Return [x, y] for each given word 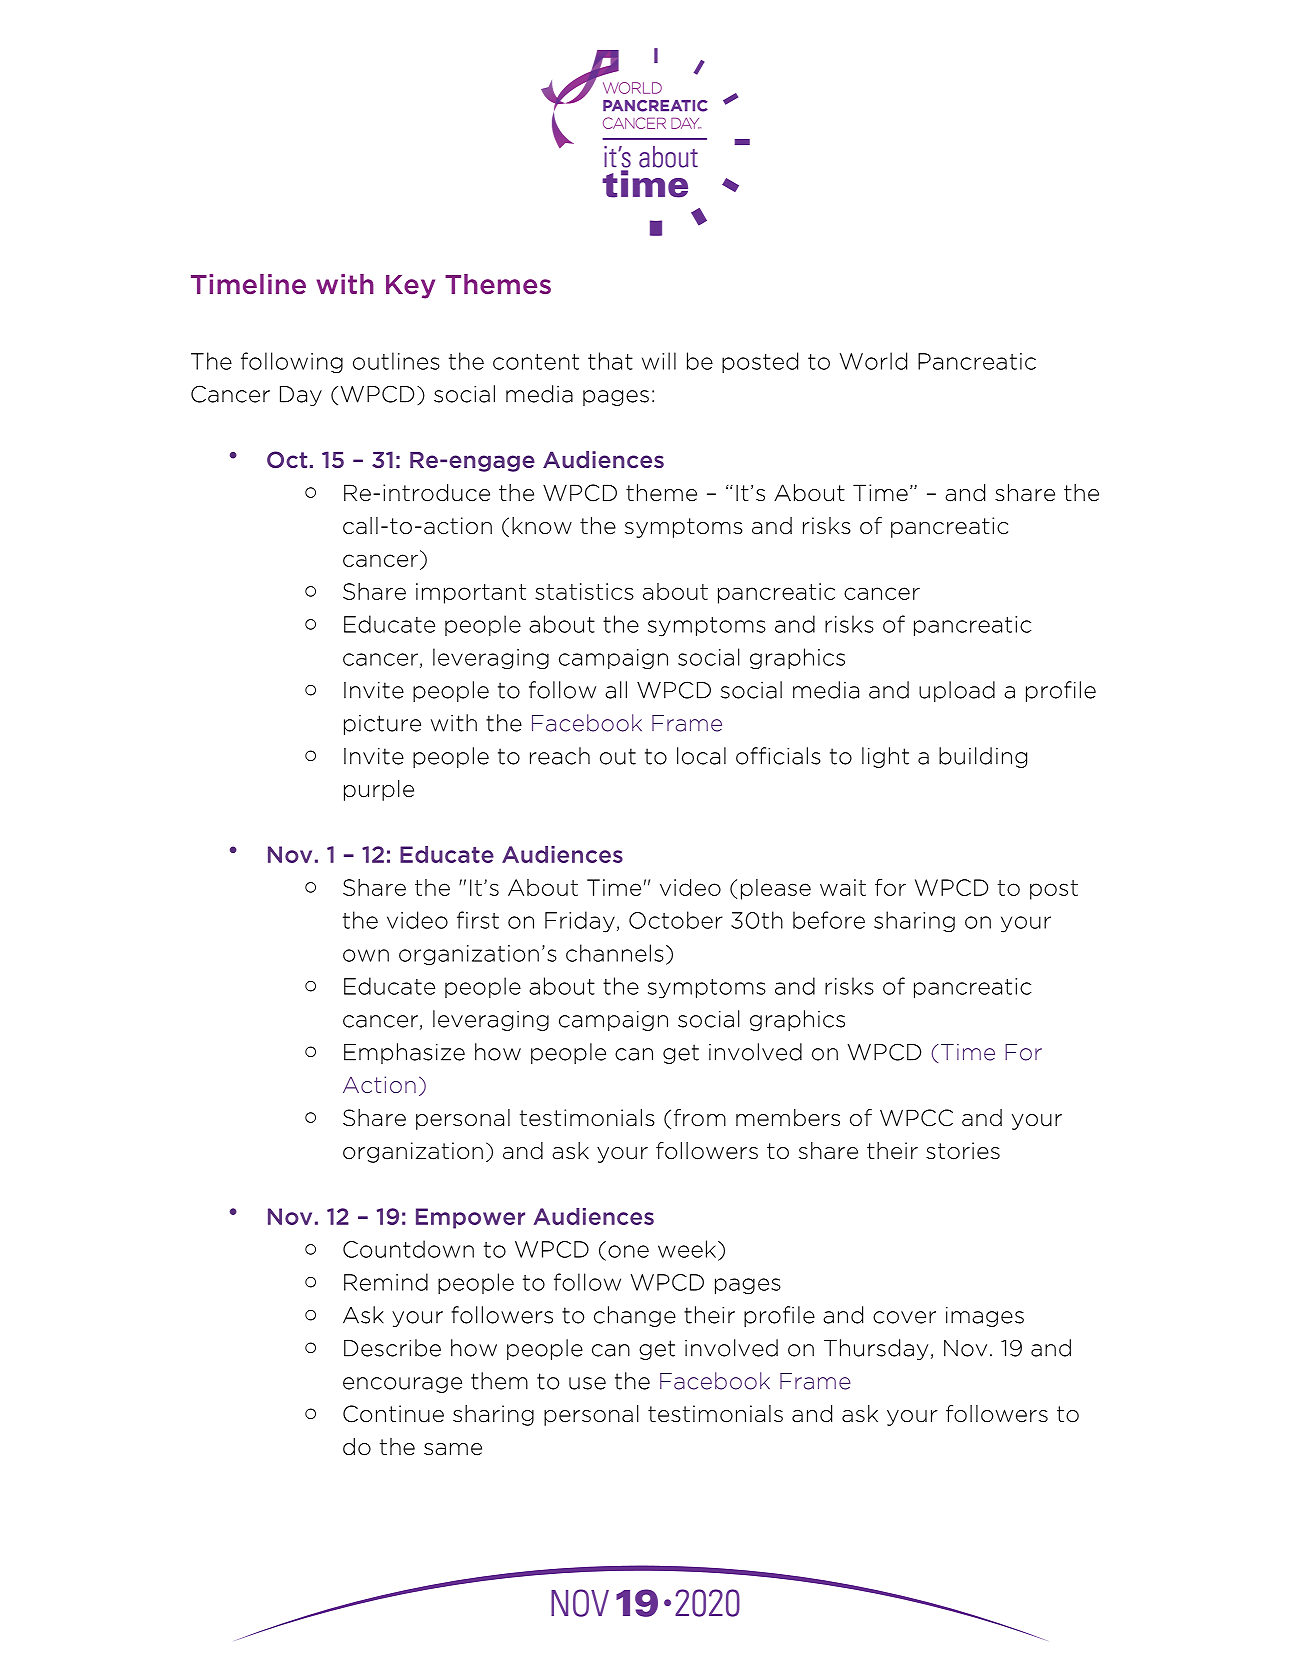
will [659, 361]
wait [843, 887]
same [453, 1449]
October [676, 920]
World [873, 361]
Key [410, 287]
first [478, 920]
